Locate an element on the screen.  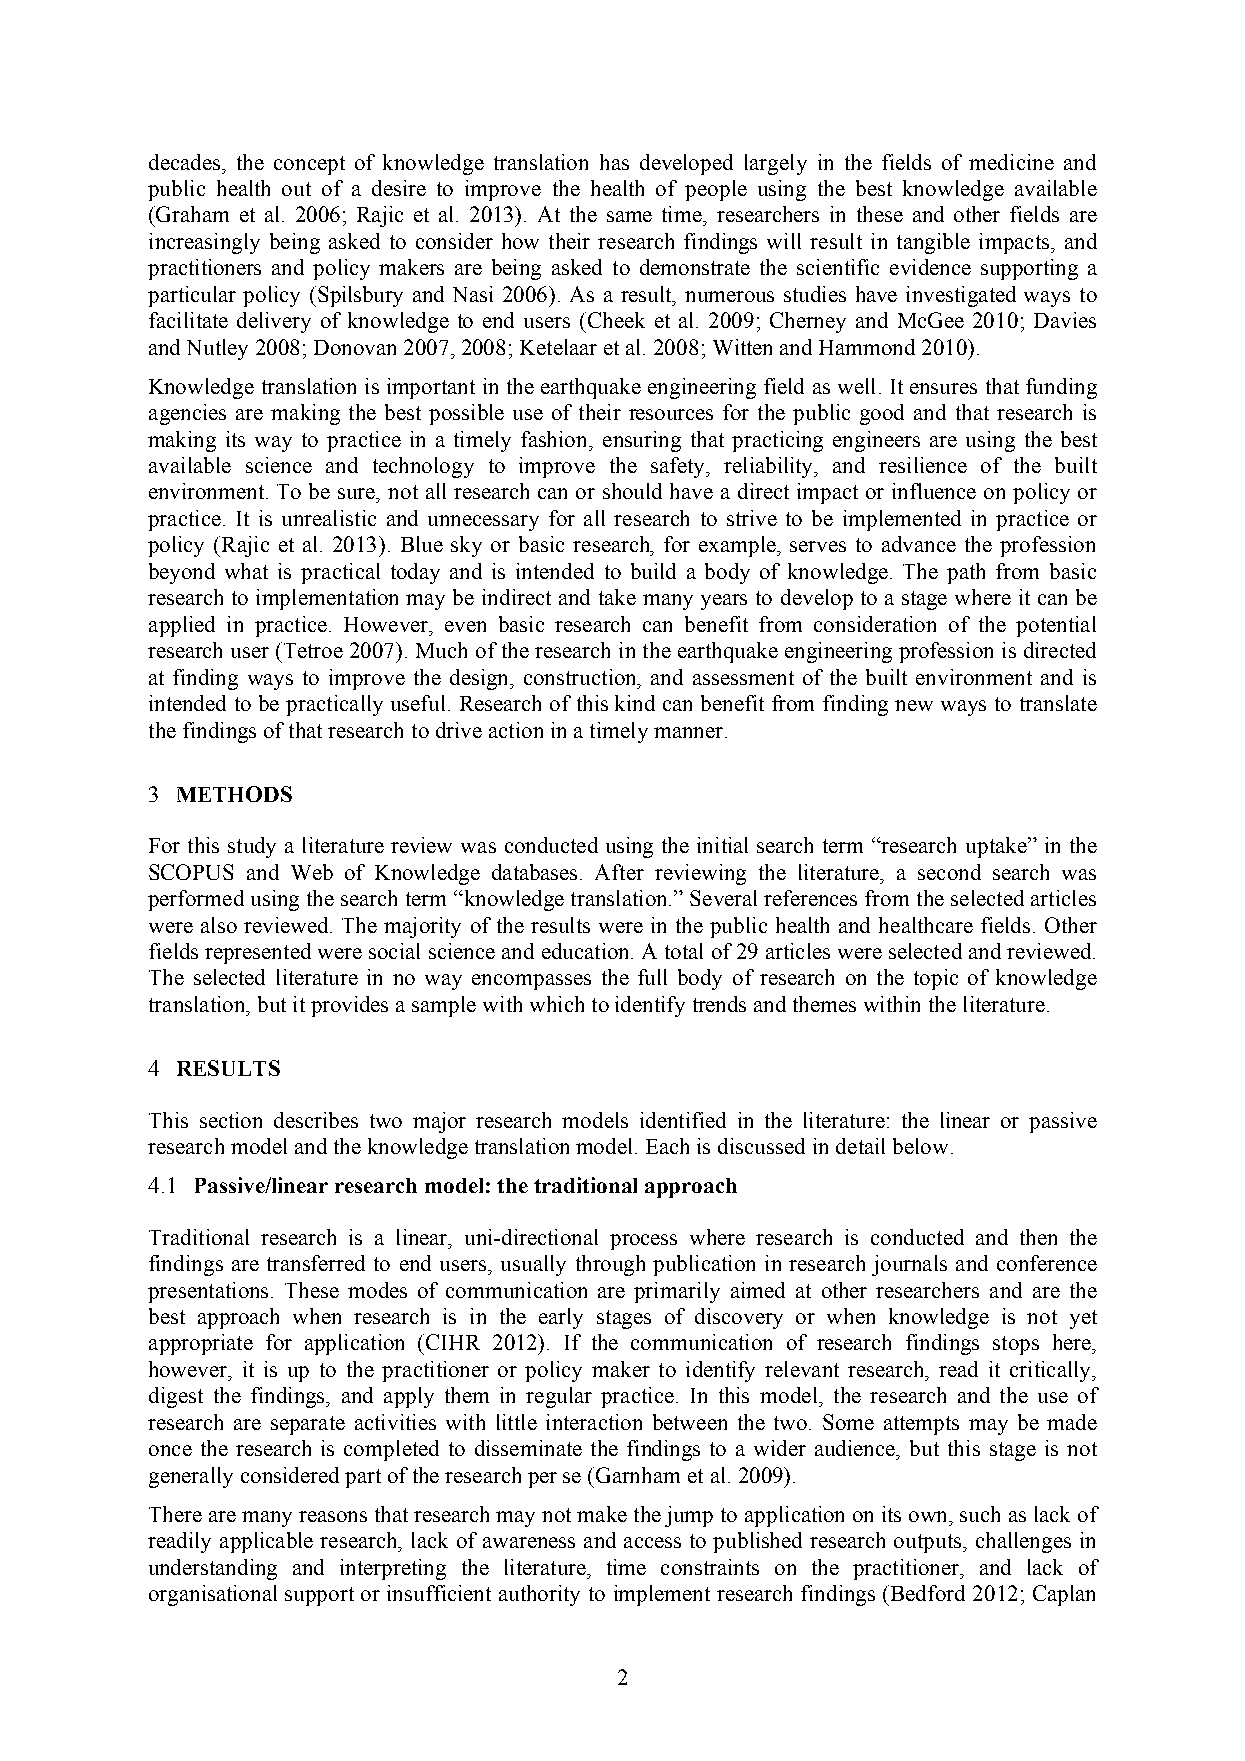
applied is located at coordinates (182, 626).
